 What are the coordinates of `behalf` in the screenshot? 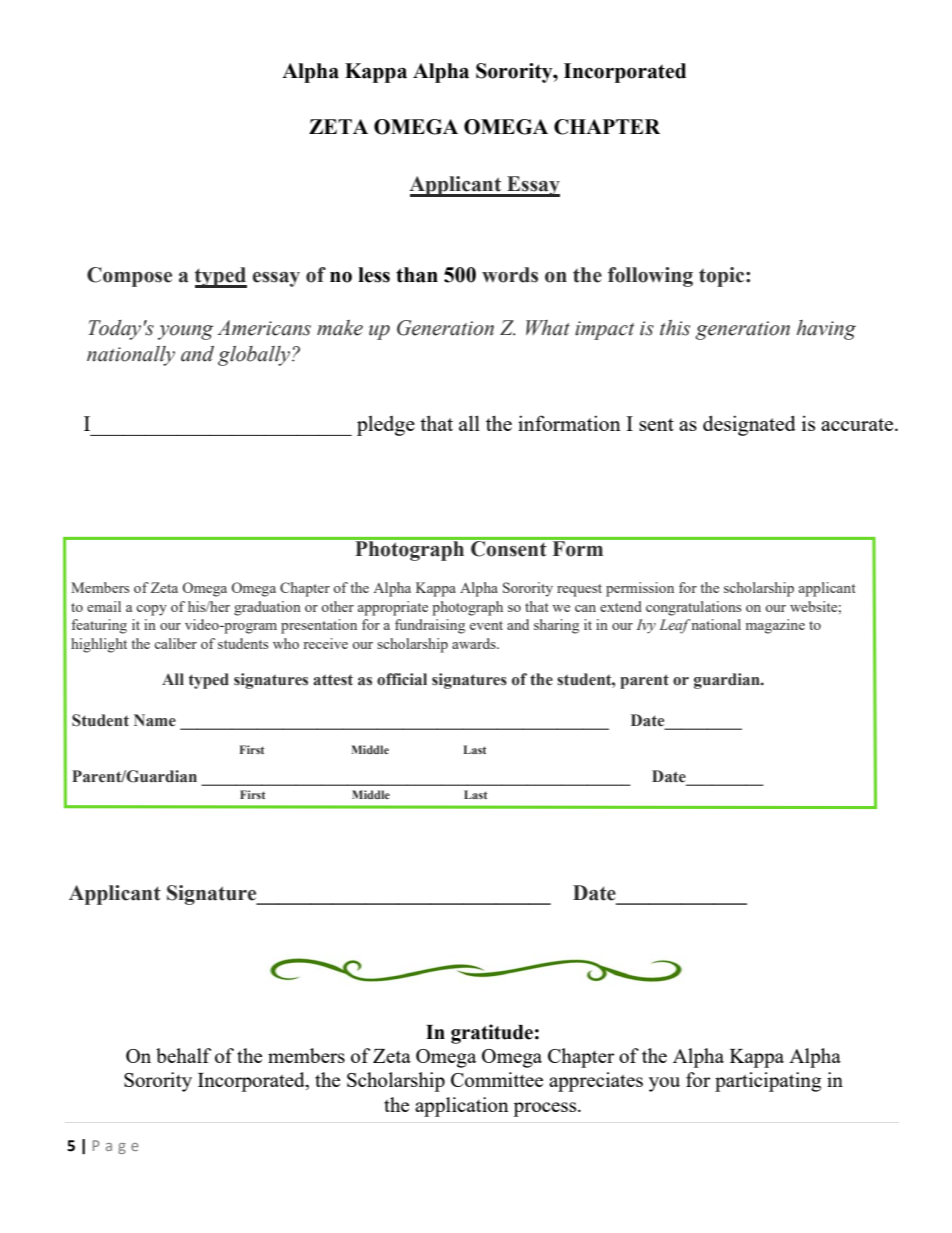 It's located at (183, 1055).
